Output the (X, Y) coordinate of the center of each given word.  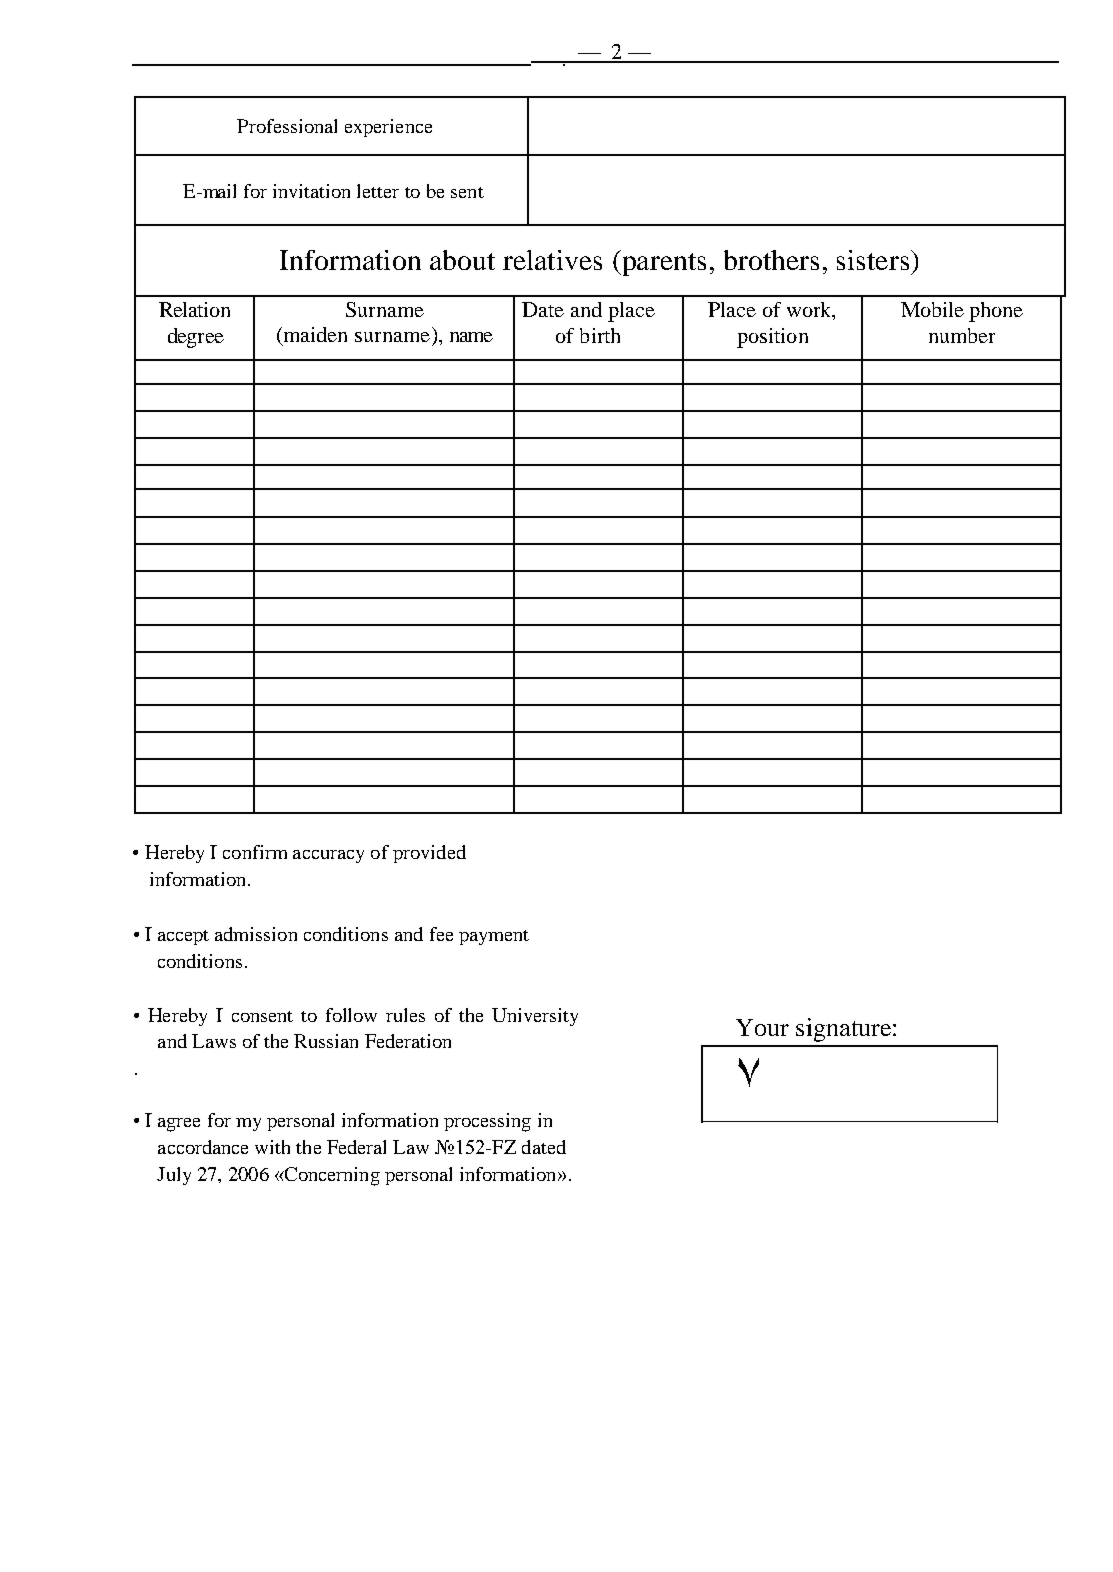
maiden (314, 336)
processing (487, 1122)
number (962, 335)
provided (429, 854)
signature (843, 1030)
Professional (287, 126)
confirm (255, 852)
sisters (873, 260)
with (272, 1147)
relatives (552, 260)
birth (600, 335)
